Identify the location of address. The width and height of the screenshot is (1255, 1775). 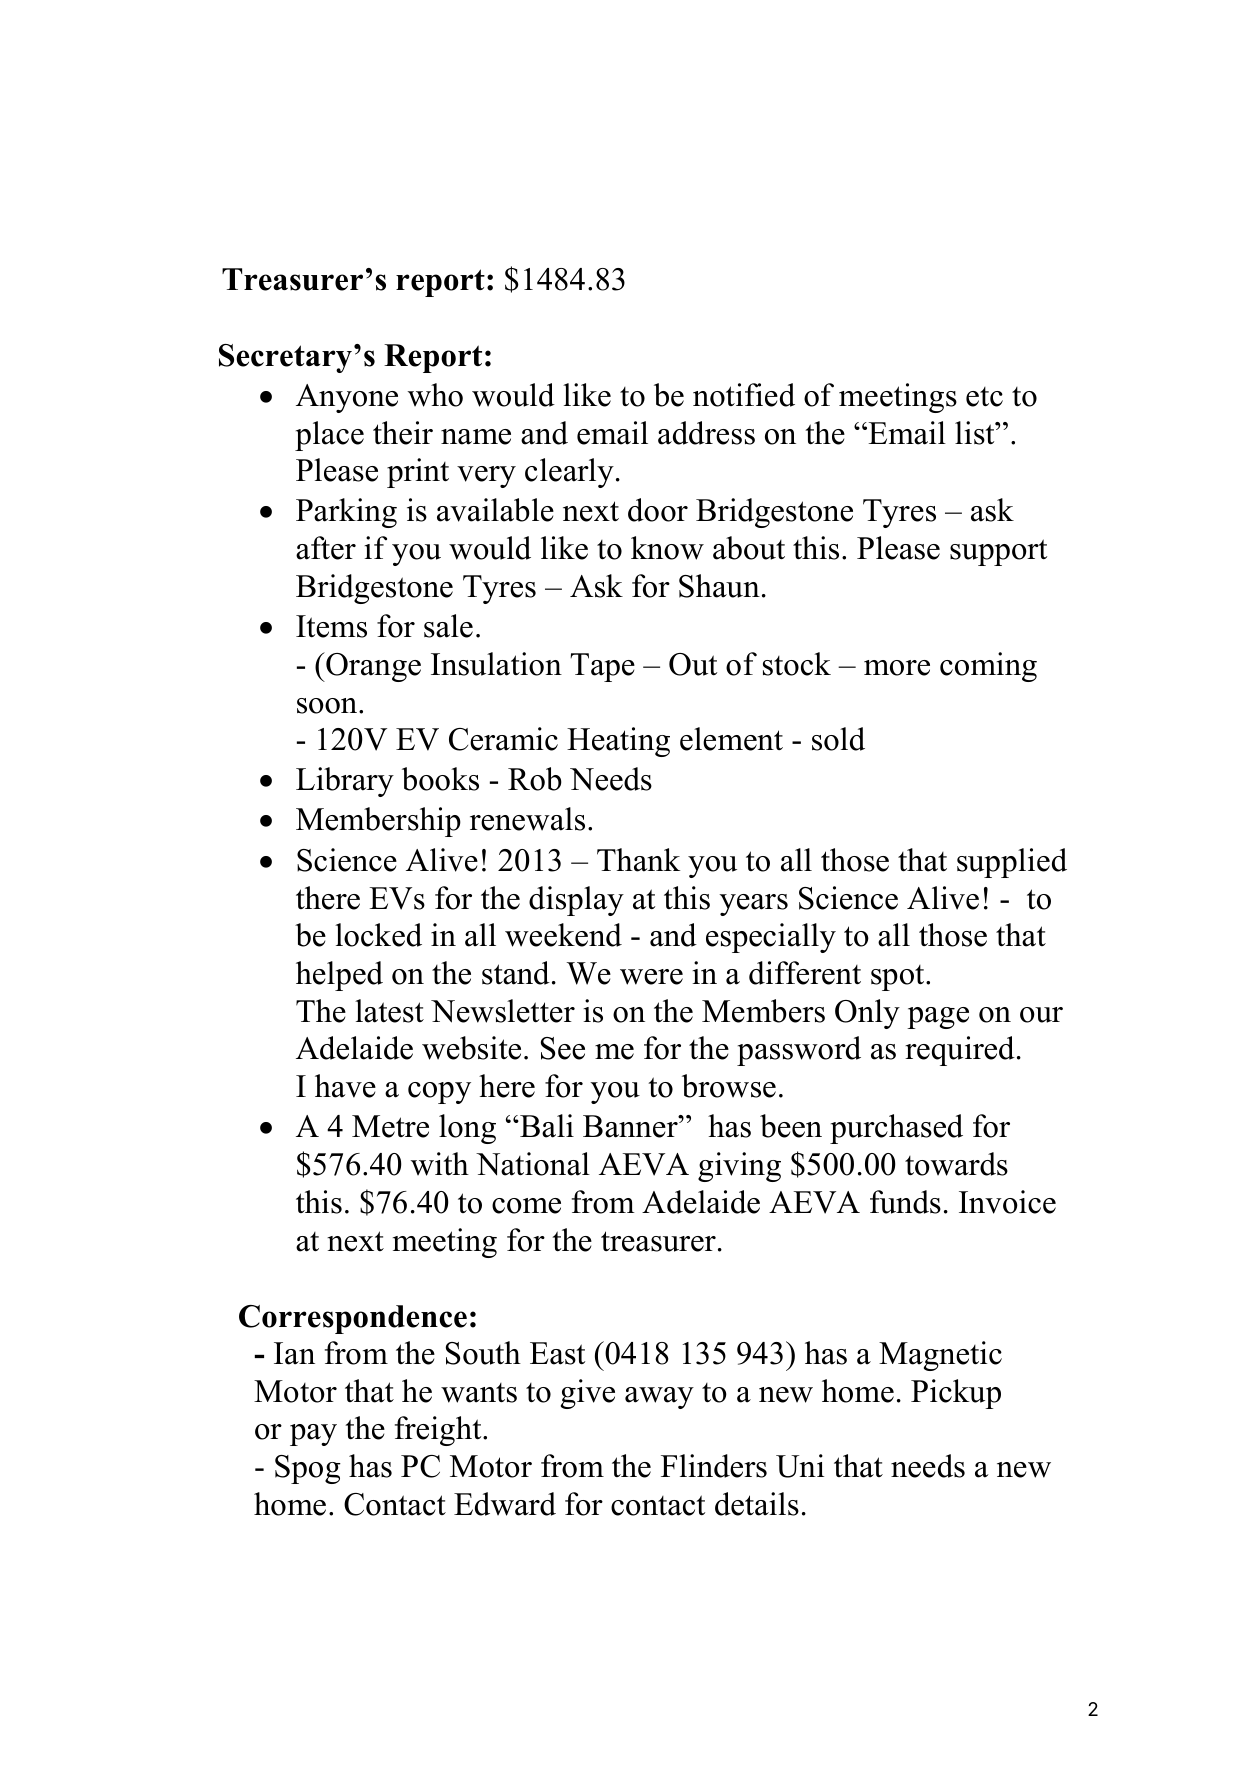
(706, 433).
